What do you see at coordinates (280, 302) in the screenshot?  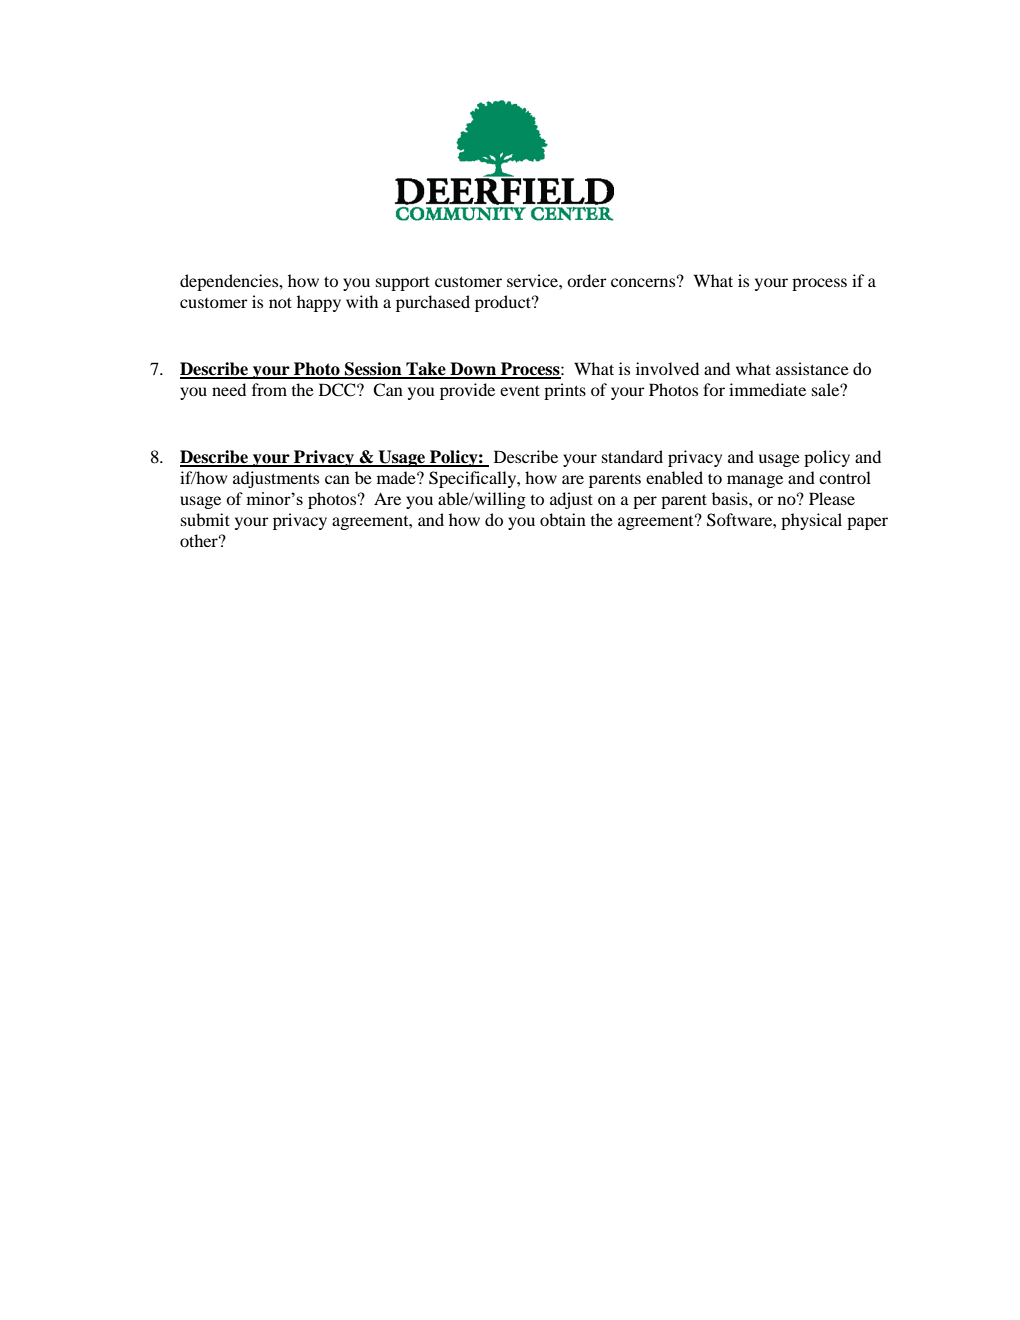 I see `not` at bounding box center [280, 302].
